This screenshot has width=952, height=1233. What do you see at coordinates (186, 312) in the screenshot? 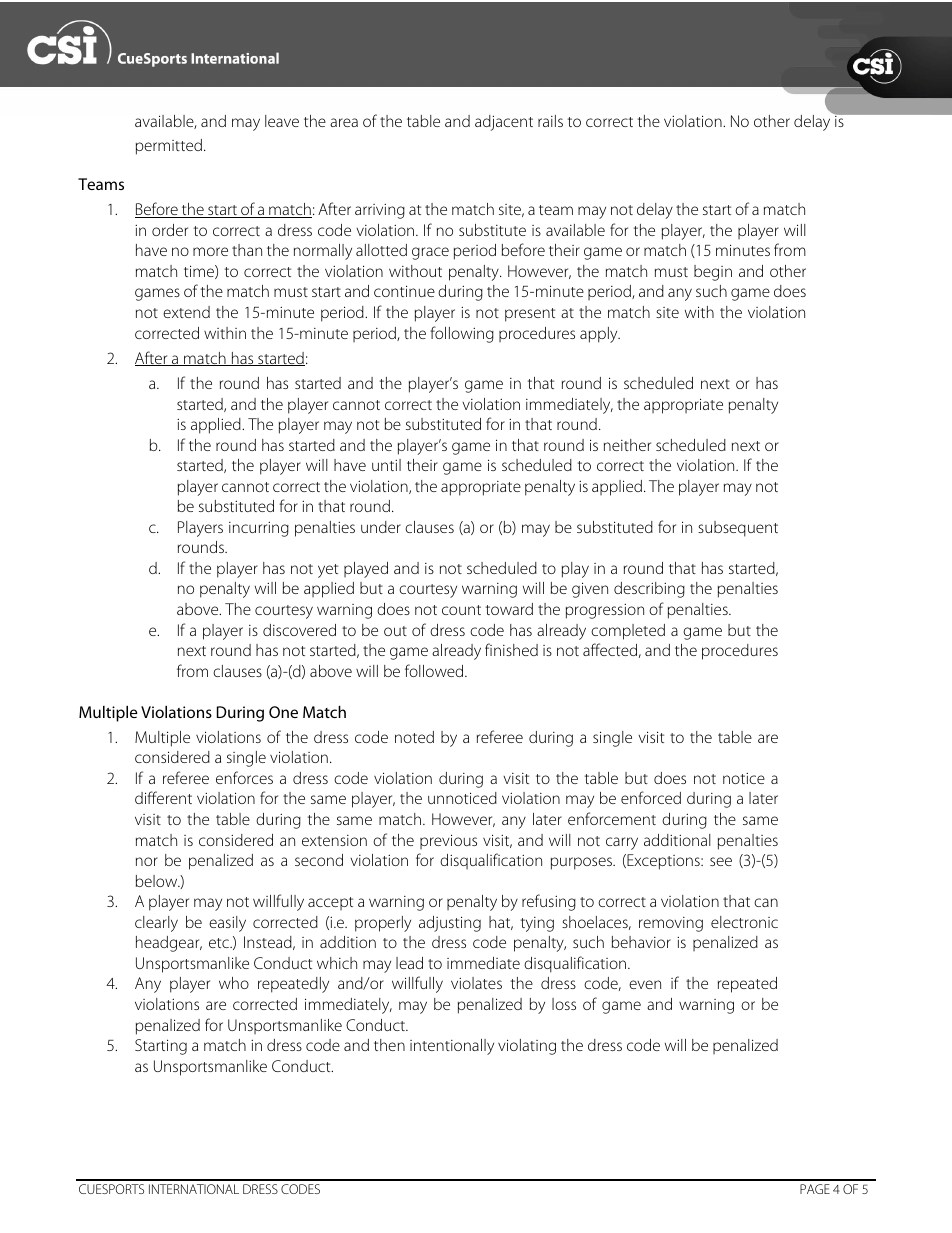
I see `extend` at bounding box center [186, 312].
